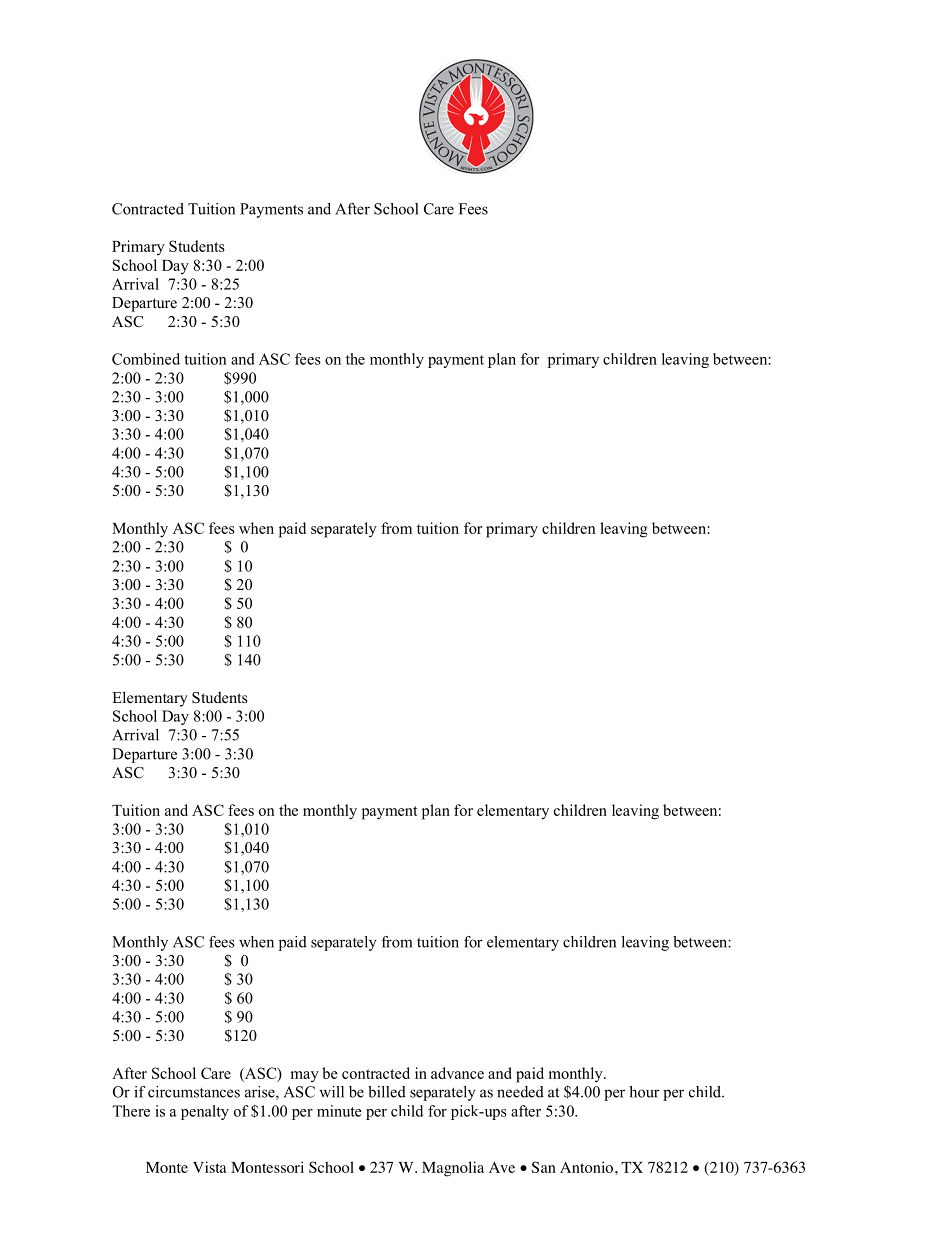 The width and height of the image is (952, 1233). What do you see at coordinates (588, 1167) in the image?
I see `Antonio` at bounding box center [588, 1167].
